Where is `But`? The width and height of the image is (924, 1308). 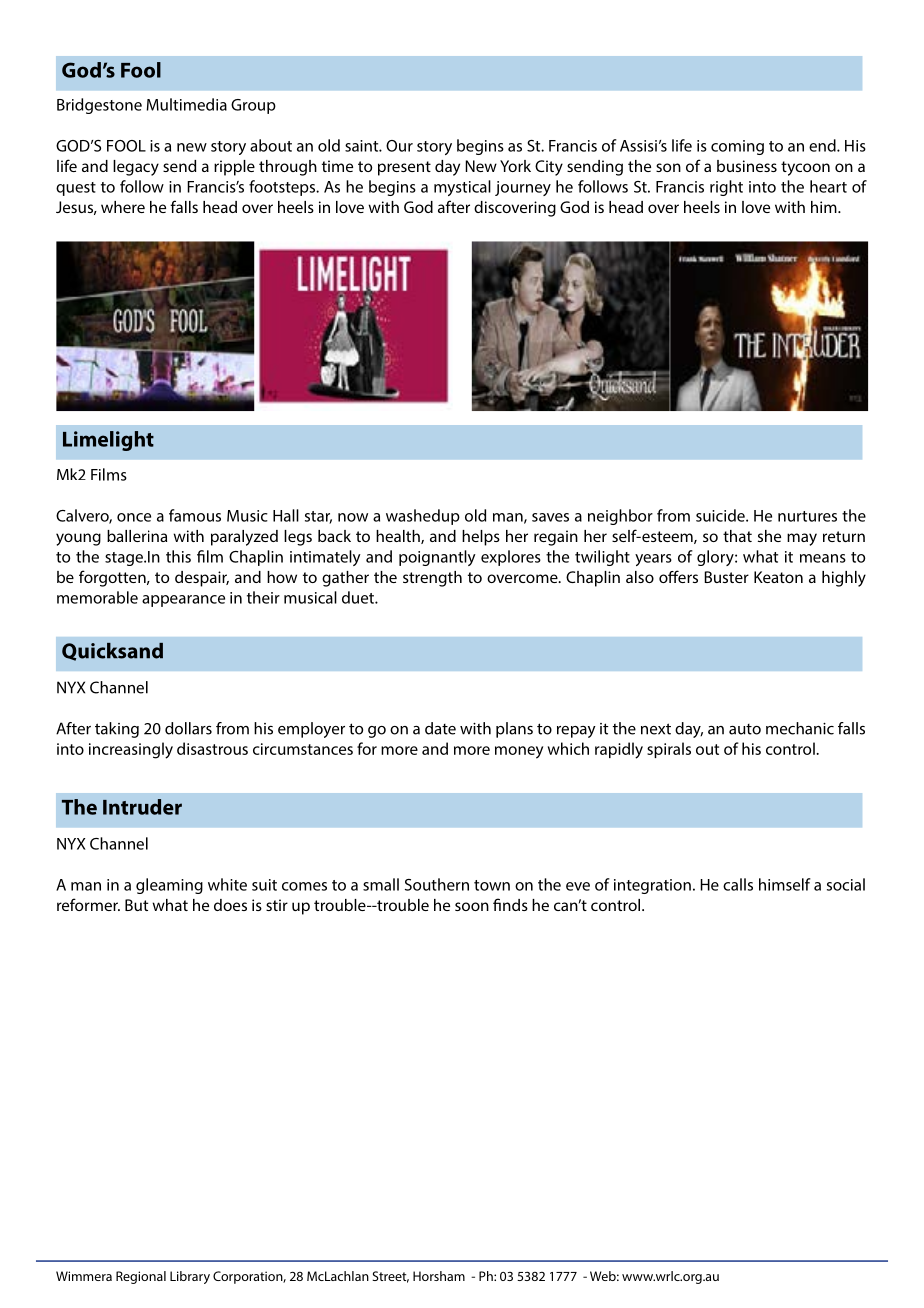
But is located at coordinates (136, 905).
